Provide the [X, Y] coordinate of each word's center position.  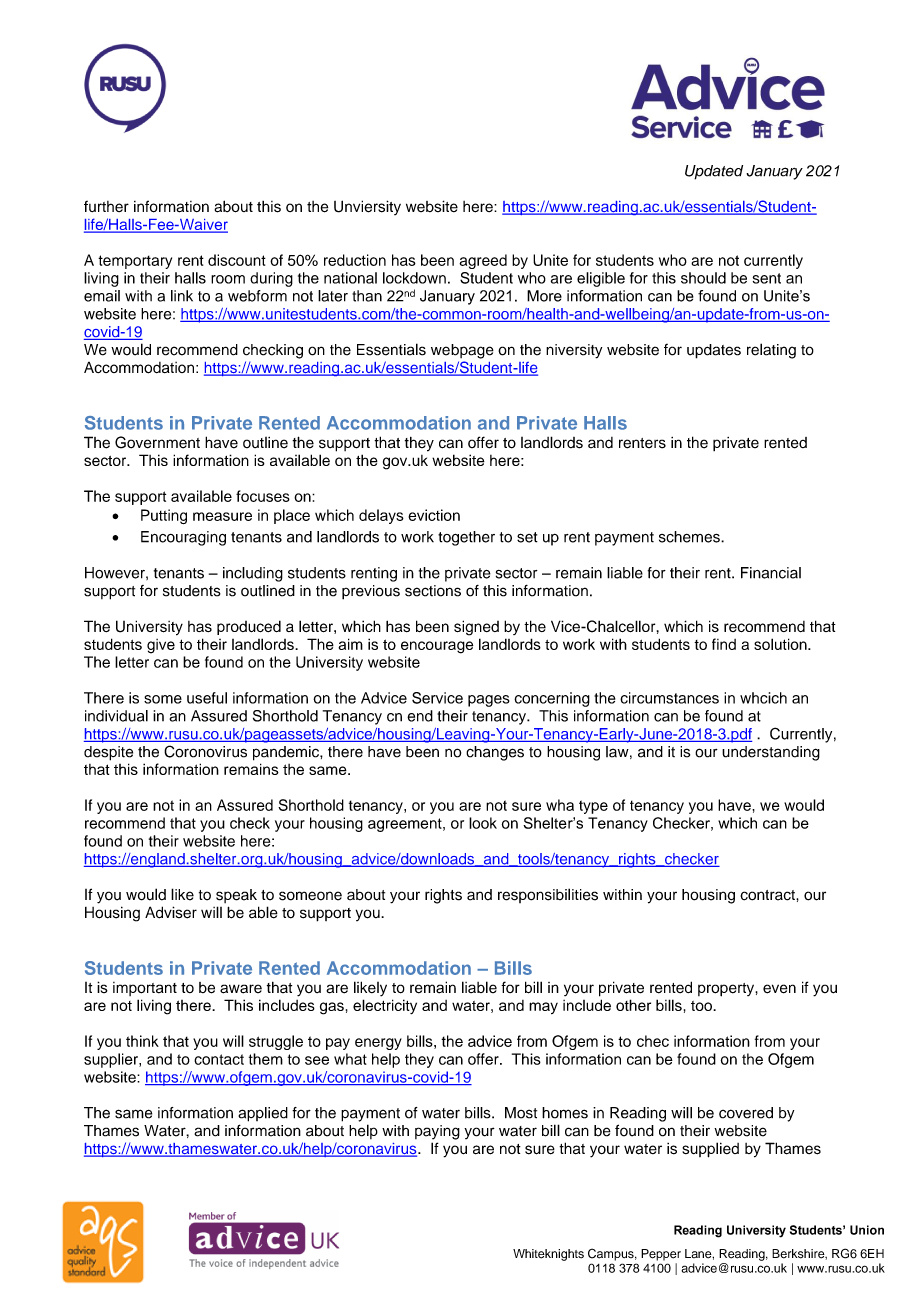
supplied [710, 1150]
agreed [483, 261]
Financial [771, 573]
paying [437, 1132]
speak [236, 896]
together [466, 538]
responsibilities [548, 895]
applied [263, 1114]
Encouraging [183, 538]
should [703, 278]
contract [768, 895]
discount [237, 260]
